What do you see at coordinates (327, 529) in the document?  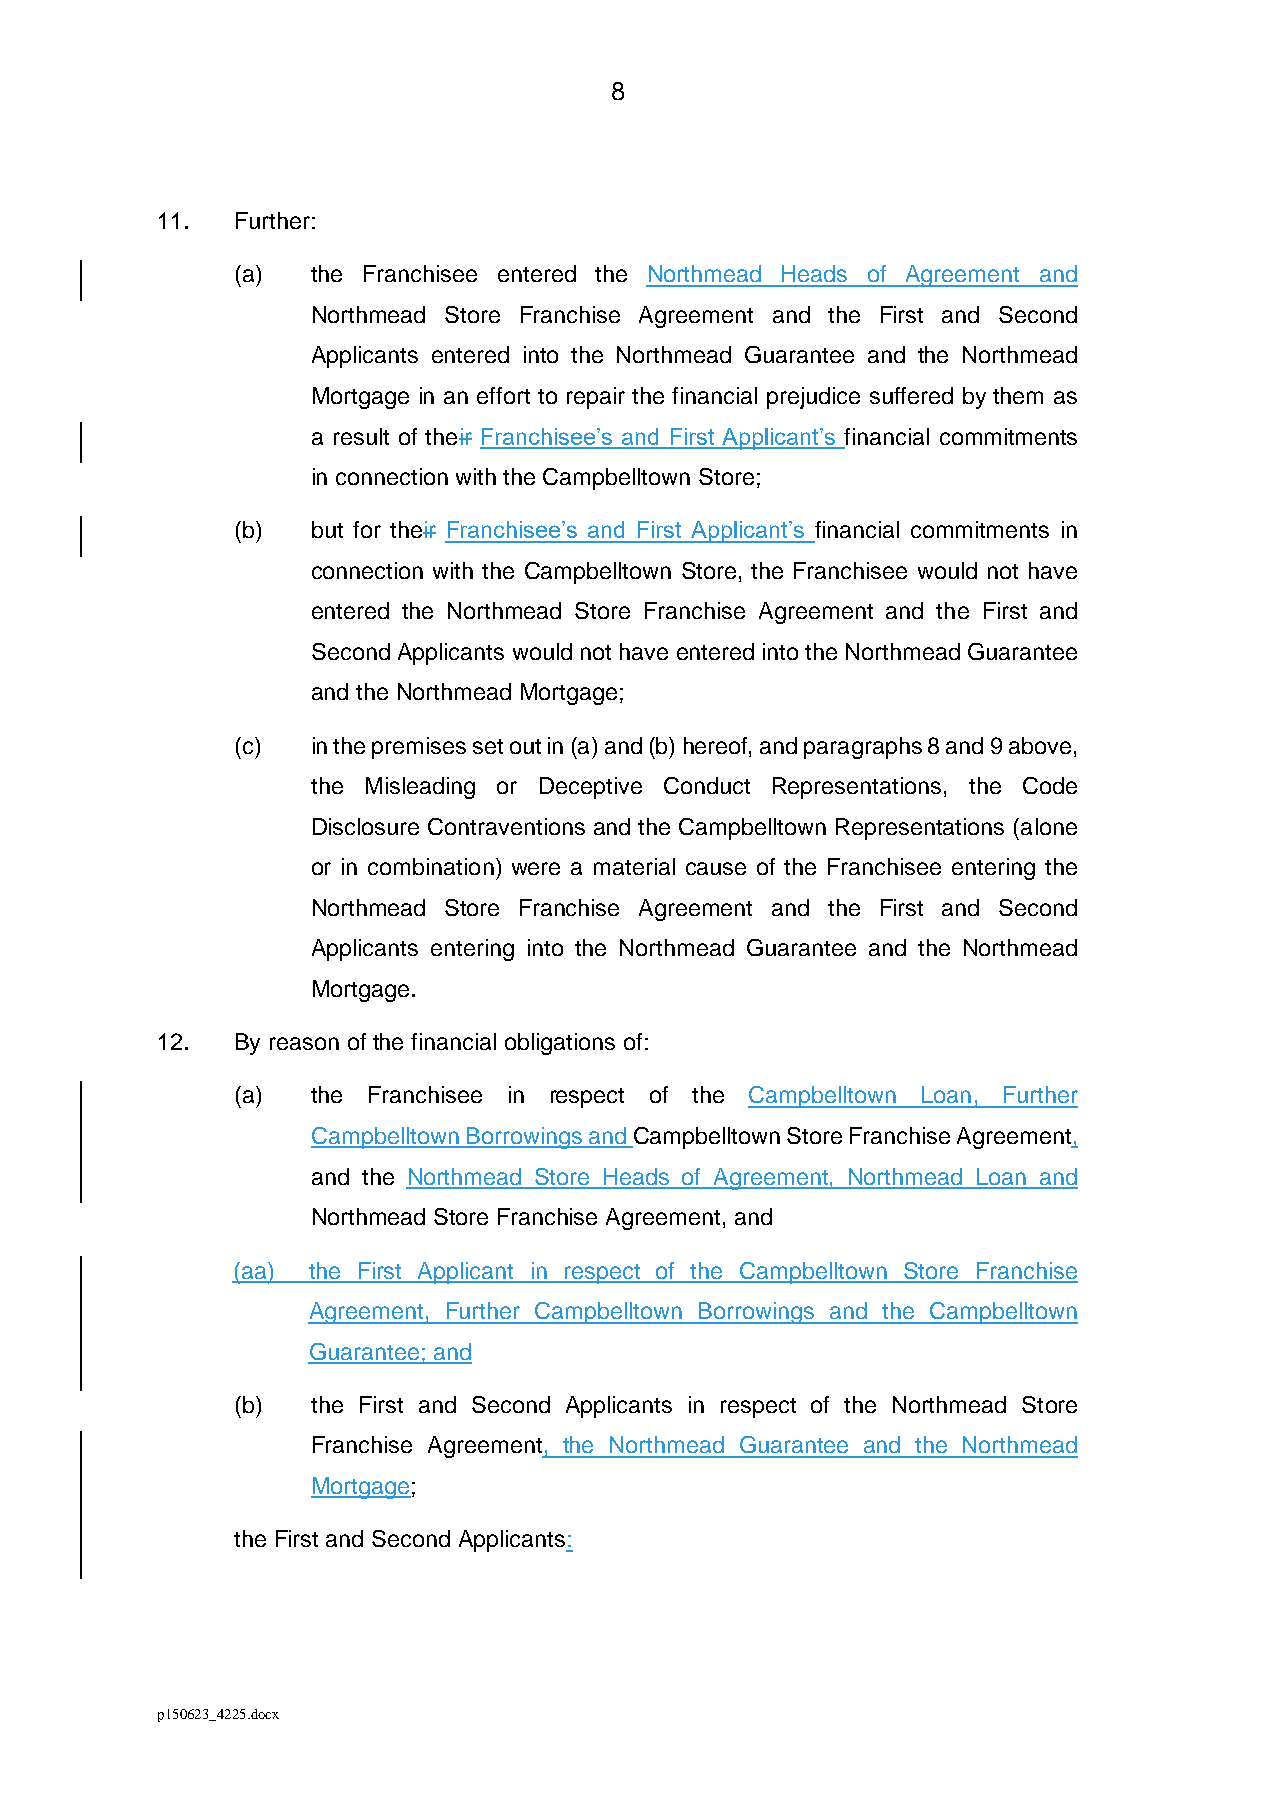 I see `but` at bounding box center [327, 529].
